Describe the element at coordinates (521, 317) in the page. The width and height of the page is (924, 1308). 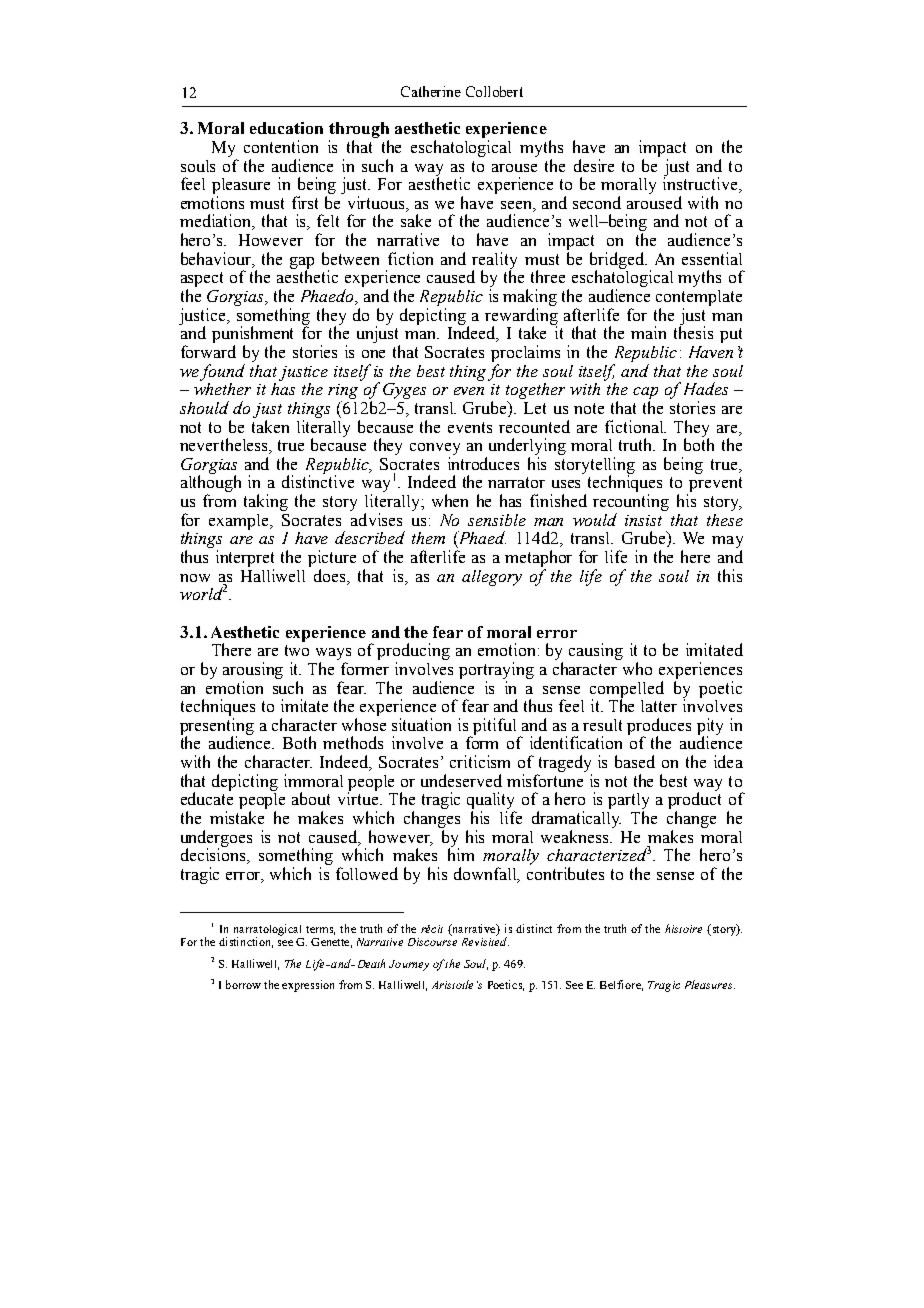
I see `rewarding` at that location.
